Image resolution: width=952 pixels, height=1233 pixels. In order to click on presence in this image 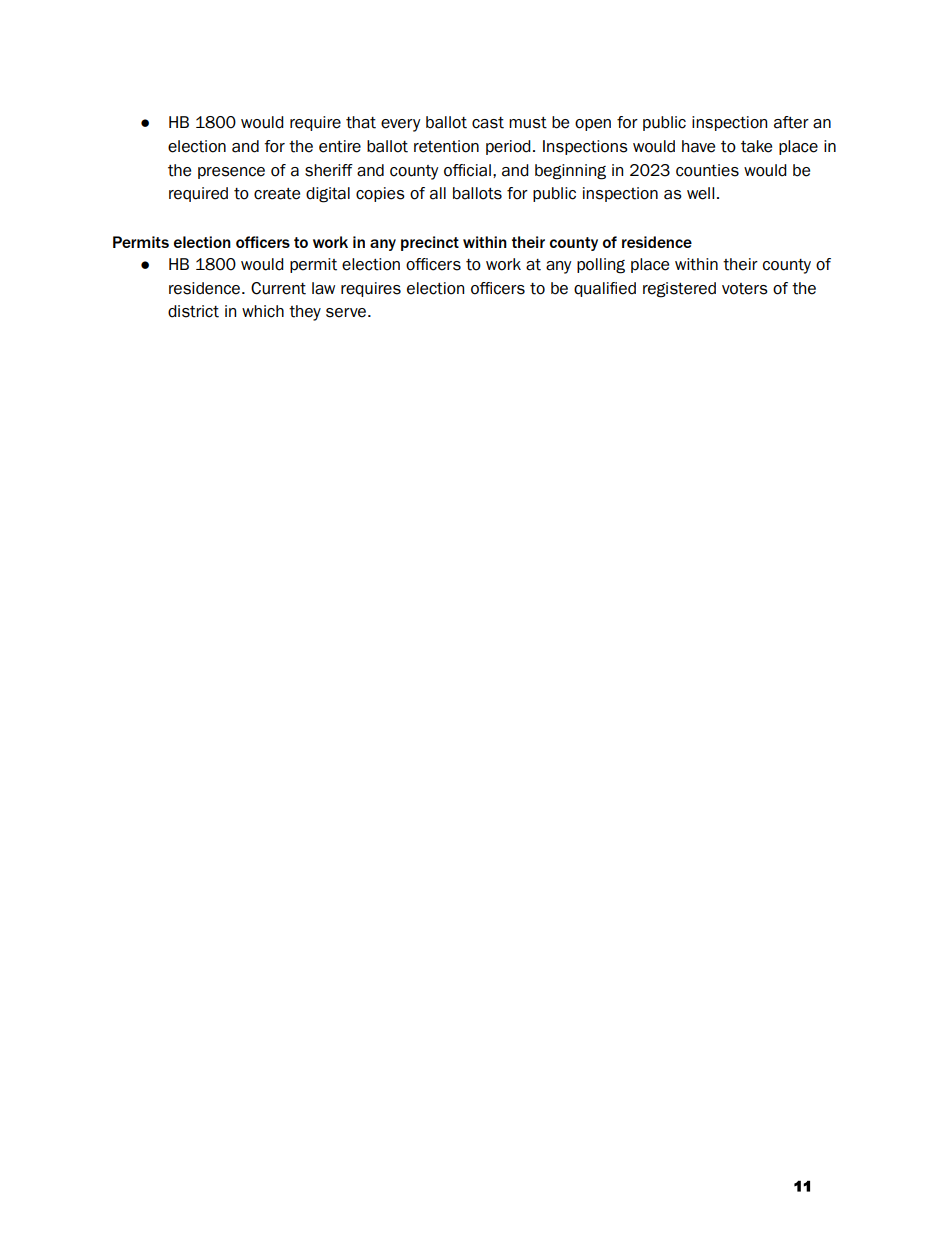, I will do `click(231, 173)`.
